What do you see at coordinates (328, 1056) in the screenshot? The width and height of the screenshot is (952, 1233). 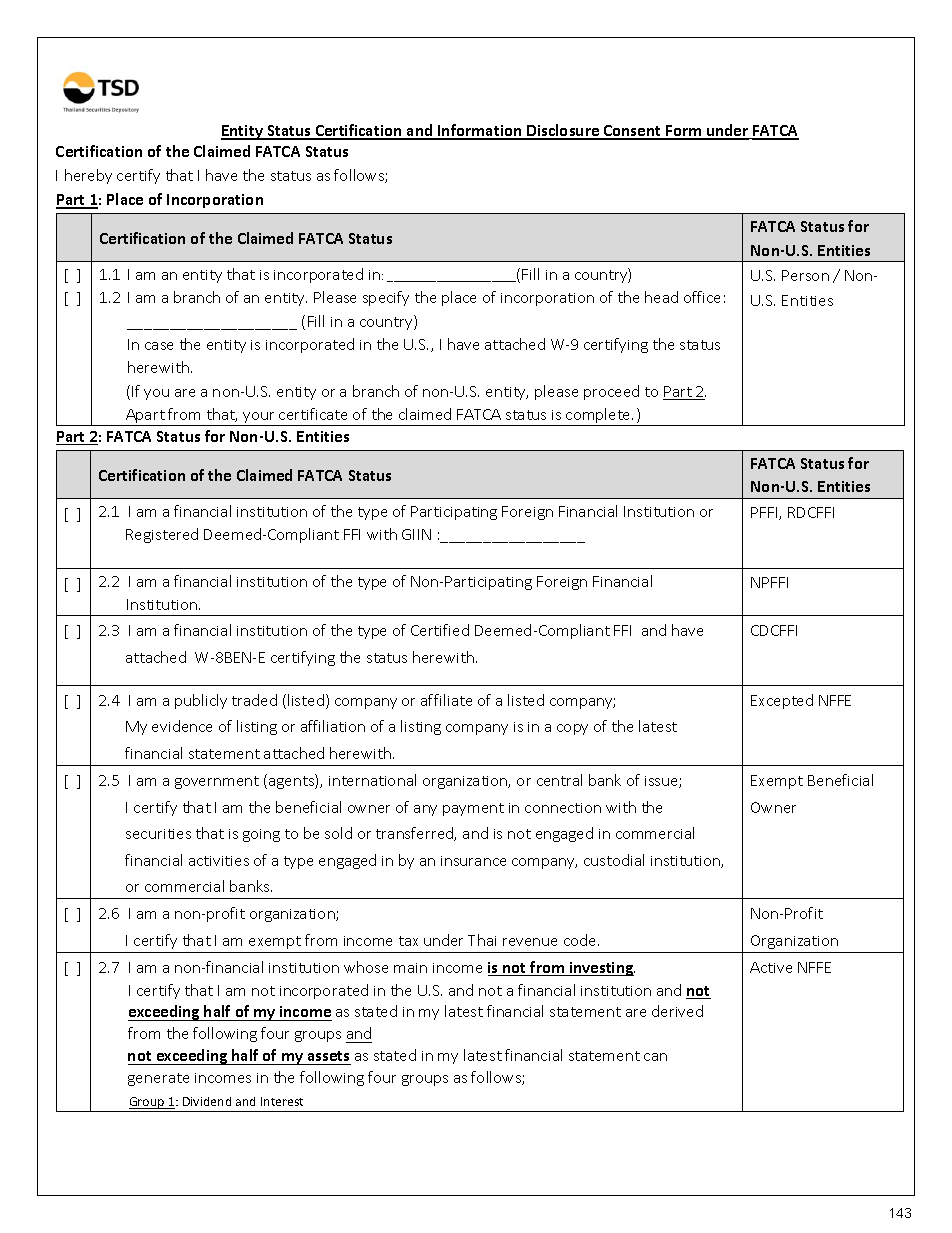 I see `assets` at bounding box center [328, 1056].
